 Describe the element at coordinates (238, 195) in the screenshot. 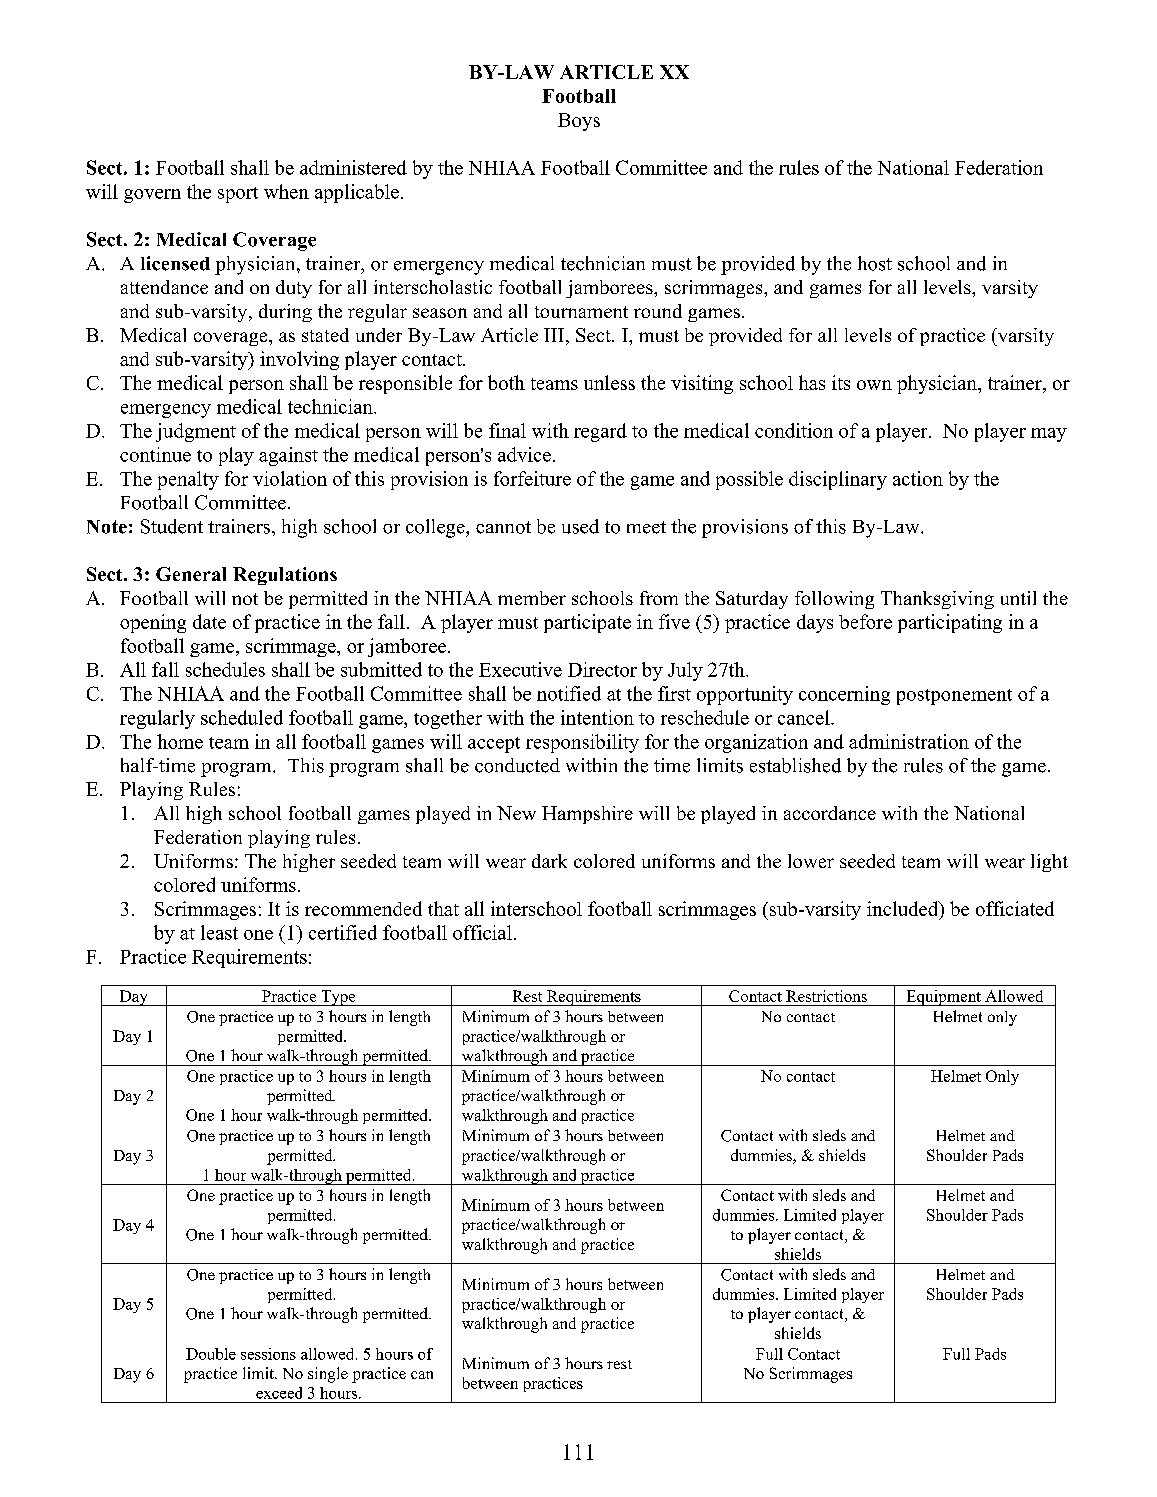

I see `sport` at that location.
